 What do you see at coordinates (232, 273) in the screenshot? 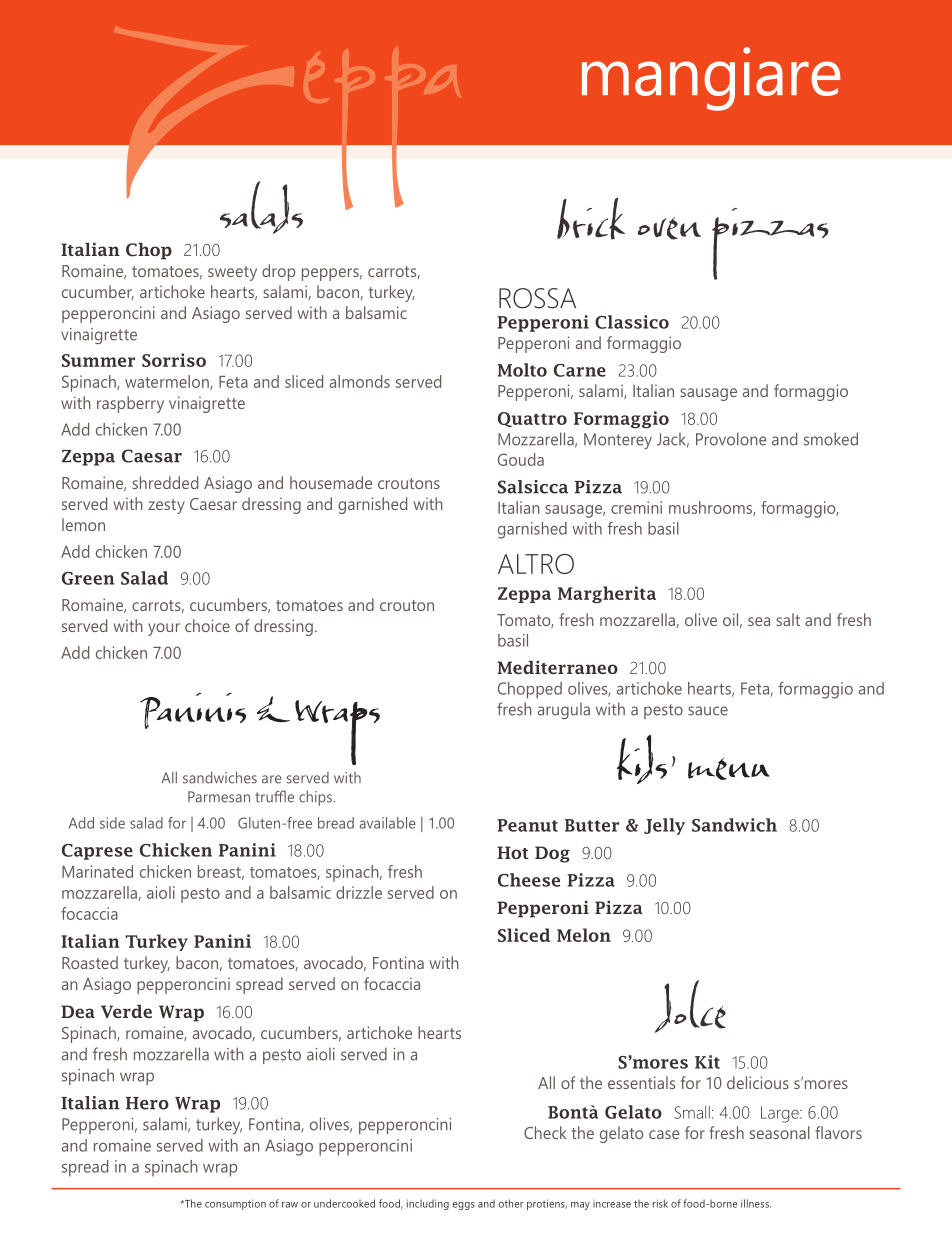
I see `sweety` at bounding box center [232, 273].
